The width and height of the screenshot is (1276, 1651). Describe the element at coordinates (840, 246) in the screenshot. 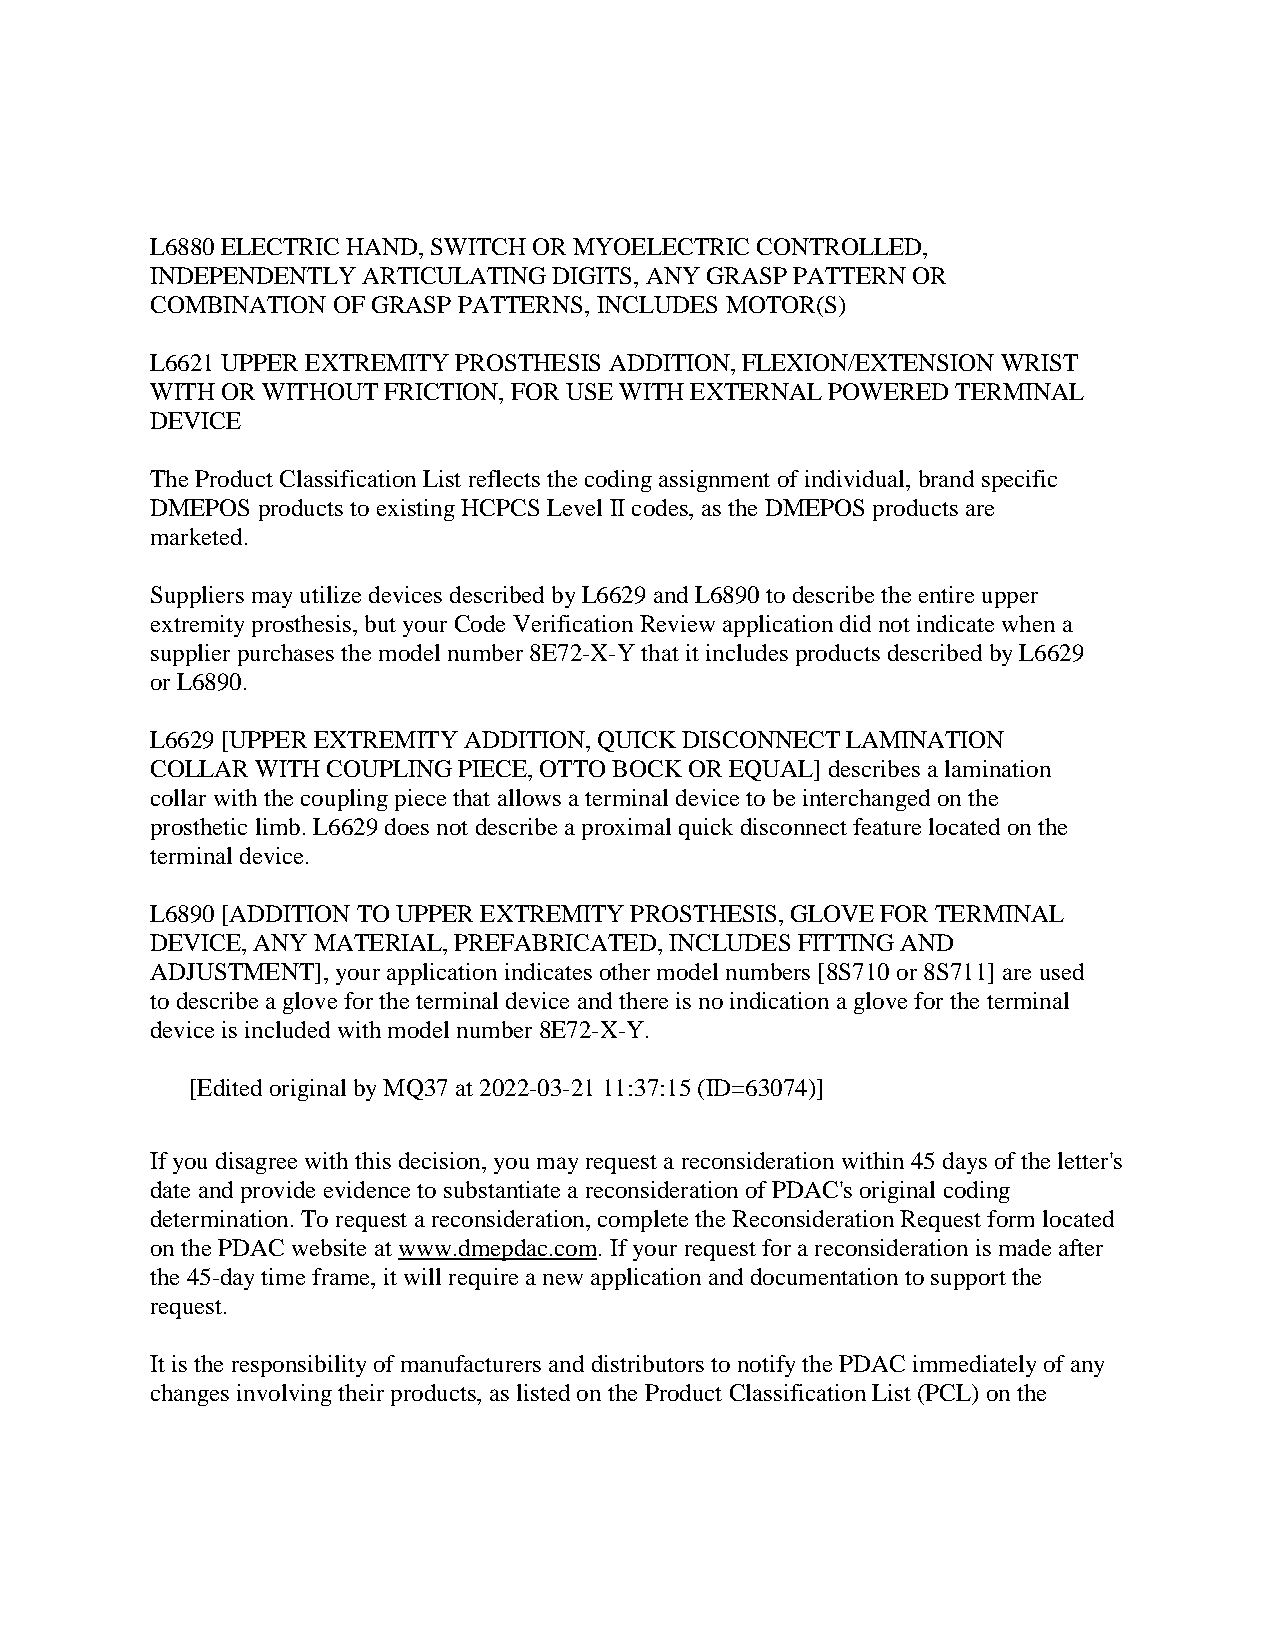

I see `CONTROLLED` at that location.
